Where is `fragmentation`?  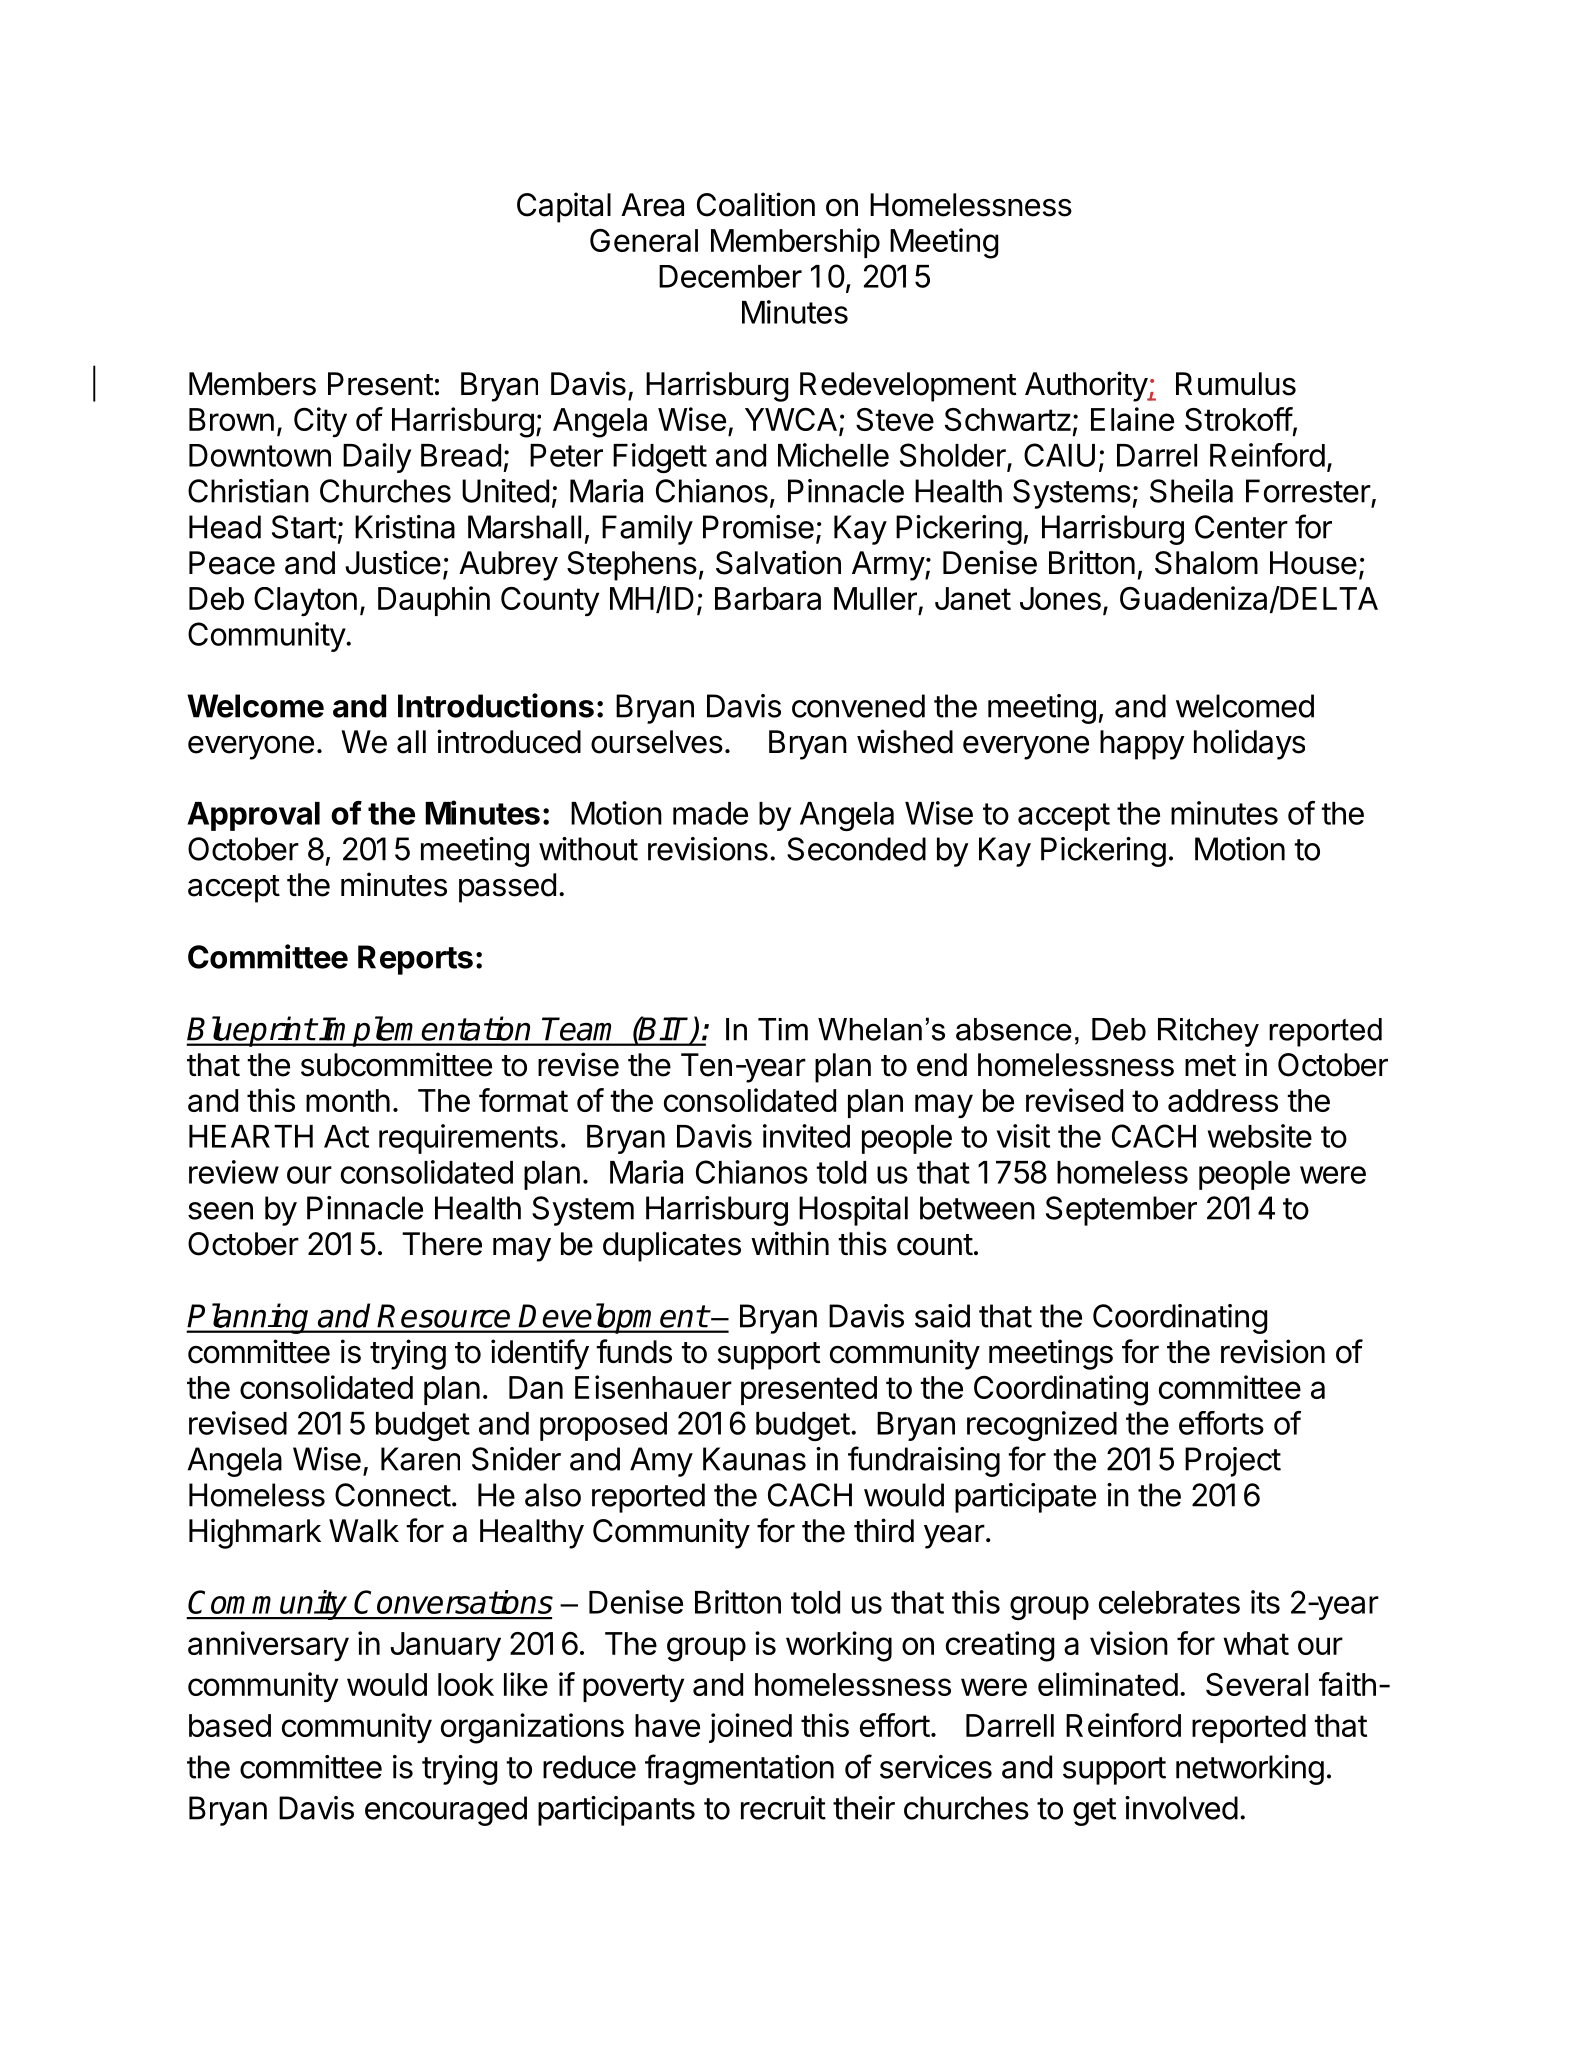 fragmentation is located at coordinates (739, 1769).
